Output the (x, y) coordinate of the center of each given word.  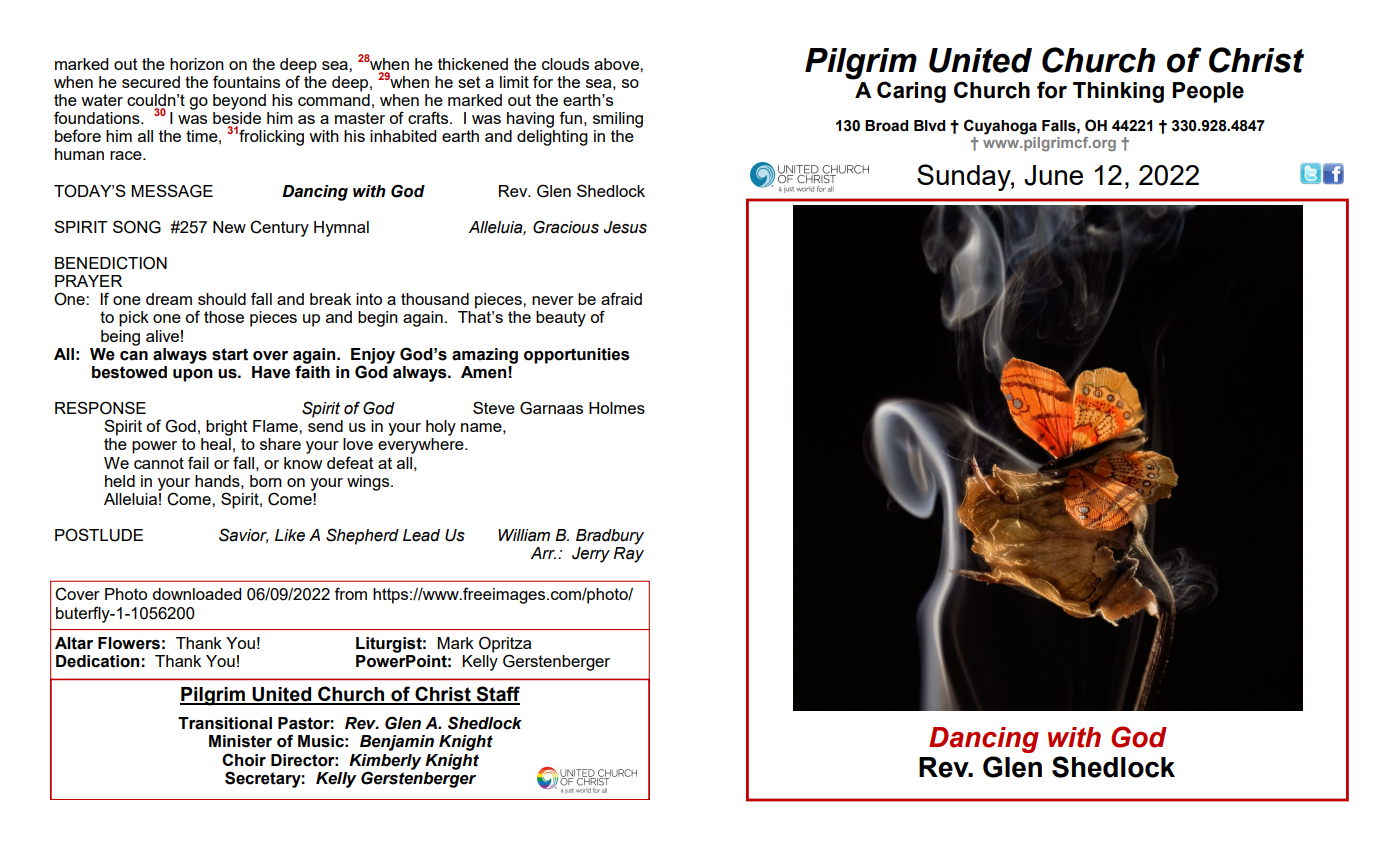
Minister (240, 741)
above (617, 64)
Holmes (617, 408)
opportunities (577, 356)
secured (151, 82)
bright (227, 428)
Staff (497, 695)
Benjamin (397, 743)
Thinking (1118, 92)
